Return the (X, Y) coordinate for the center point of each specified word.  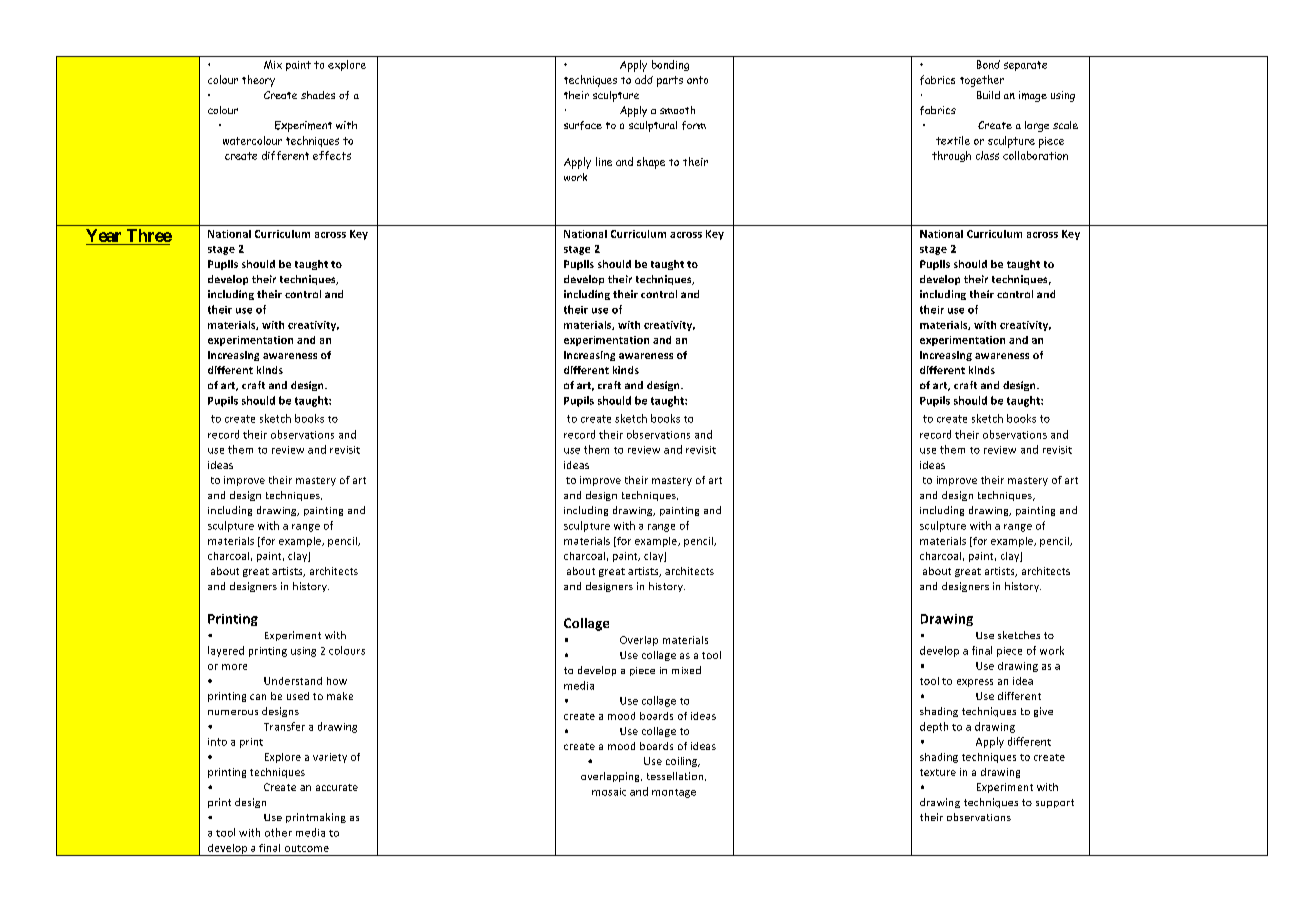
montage (674, 793)
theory (258, 81)
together (982, 81)
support (1055, 803)
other (278, 832)
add (644, 79)
